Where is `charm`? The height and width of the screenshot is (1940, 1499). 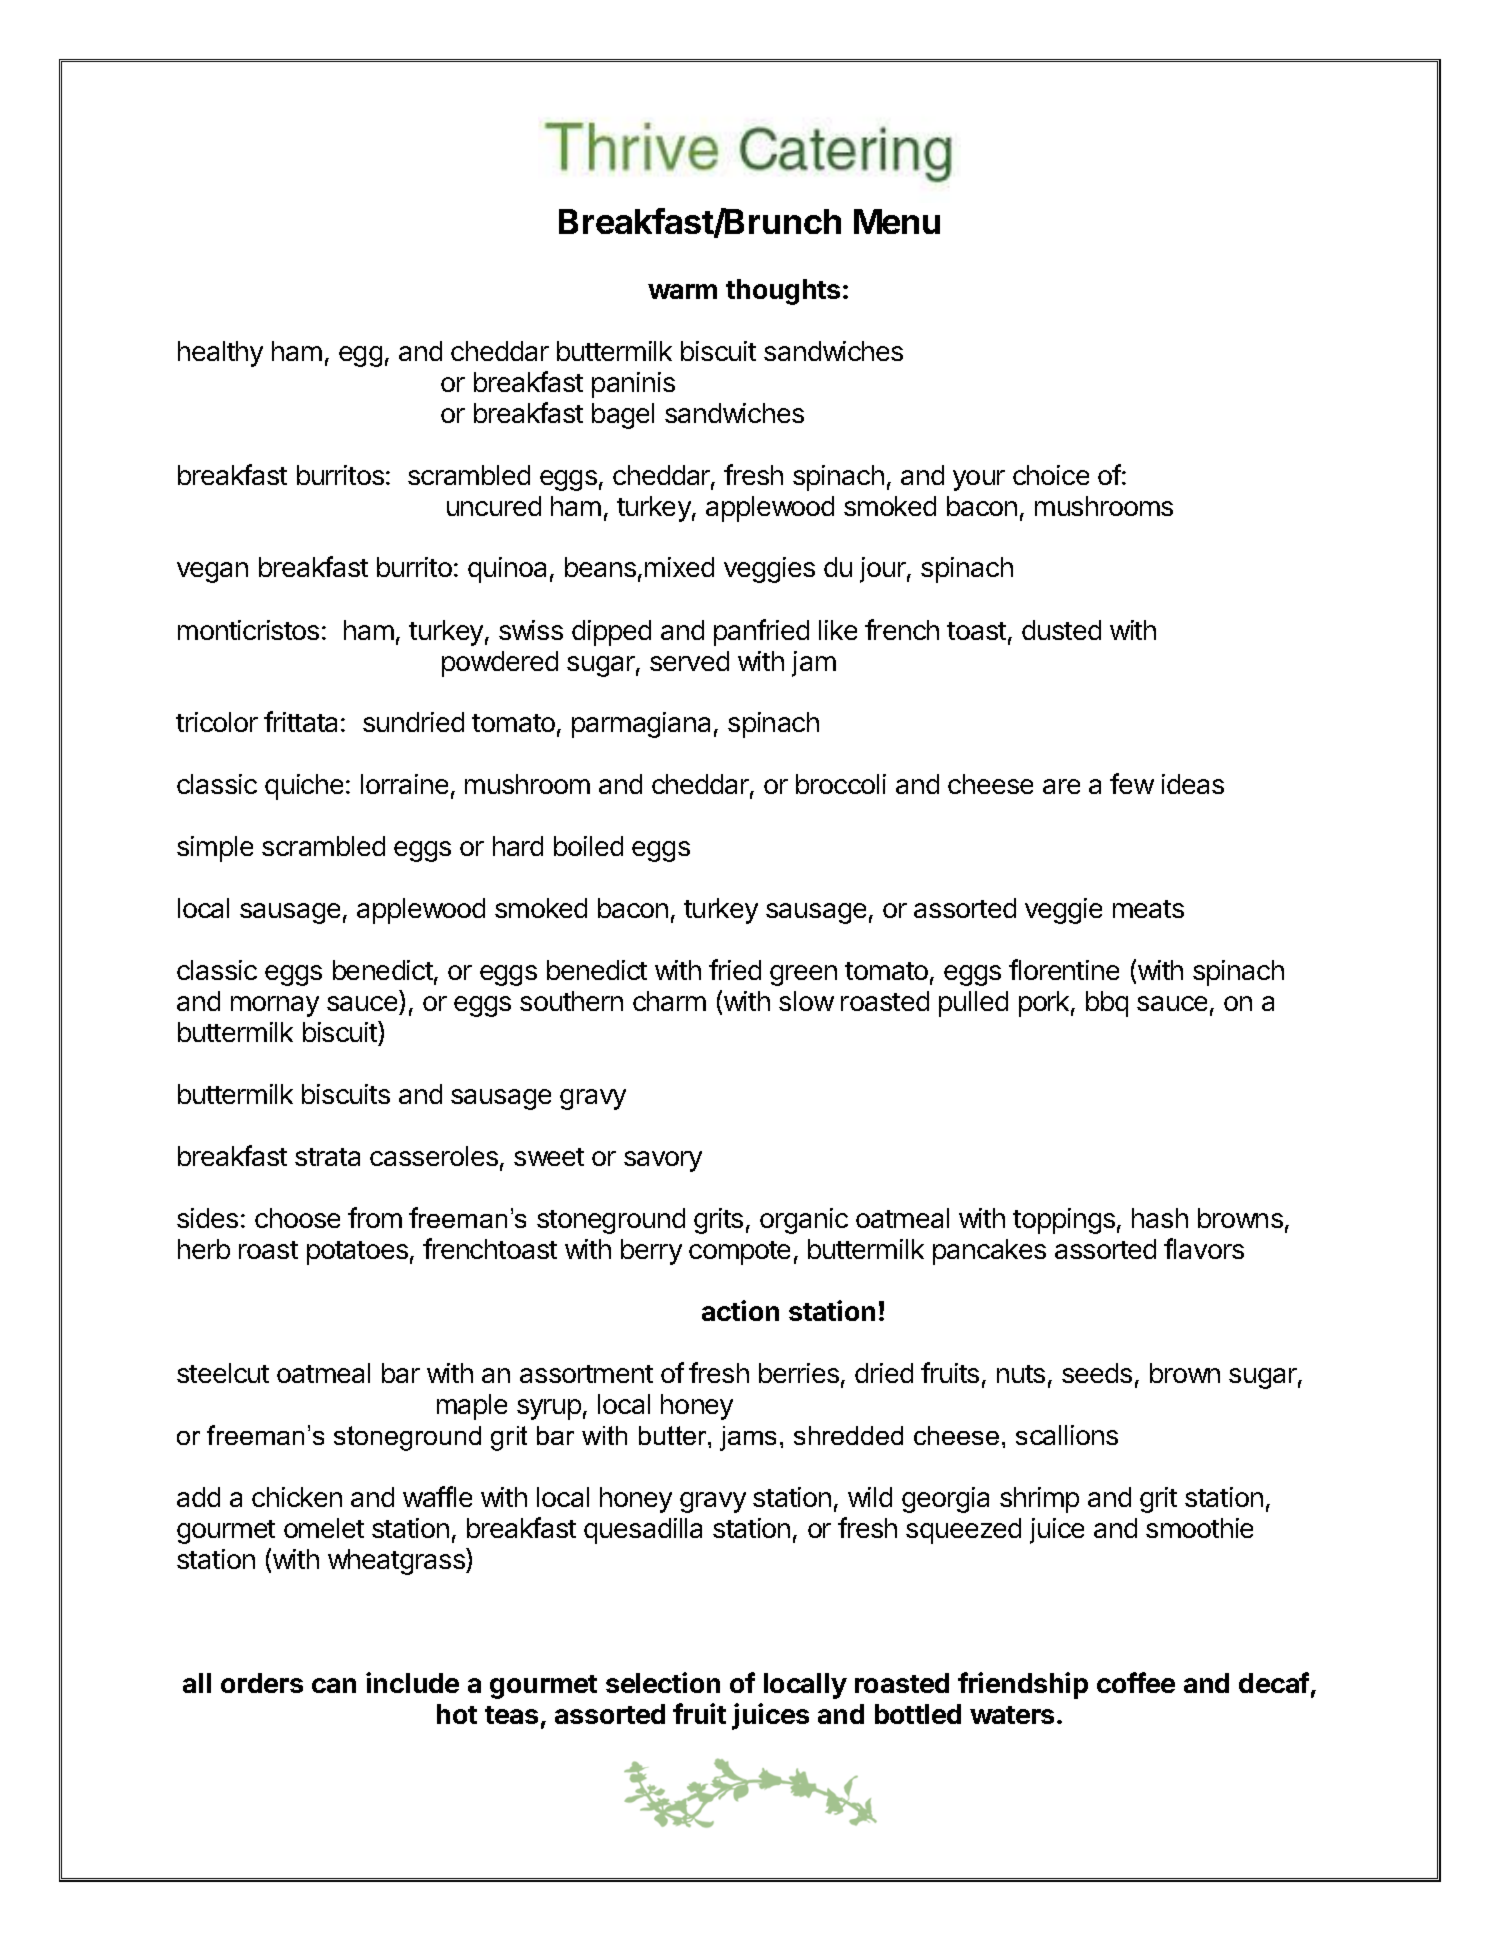 charm is located at coordinates (669, 1001).
